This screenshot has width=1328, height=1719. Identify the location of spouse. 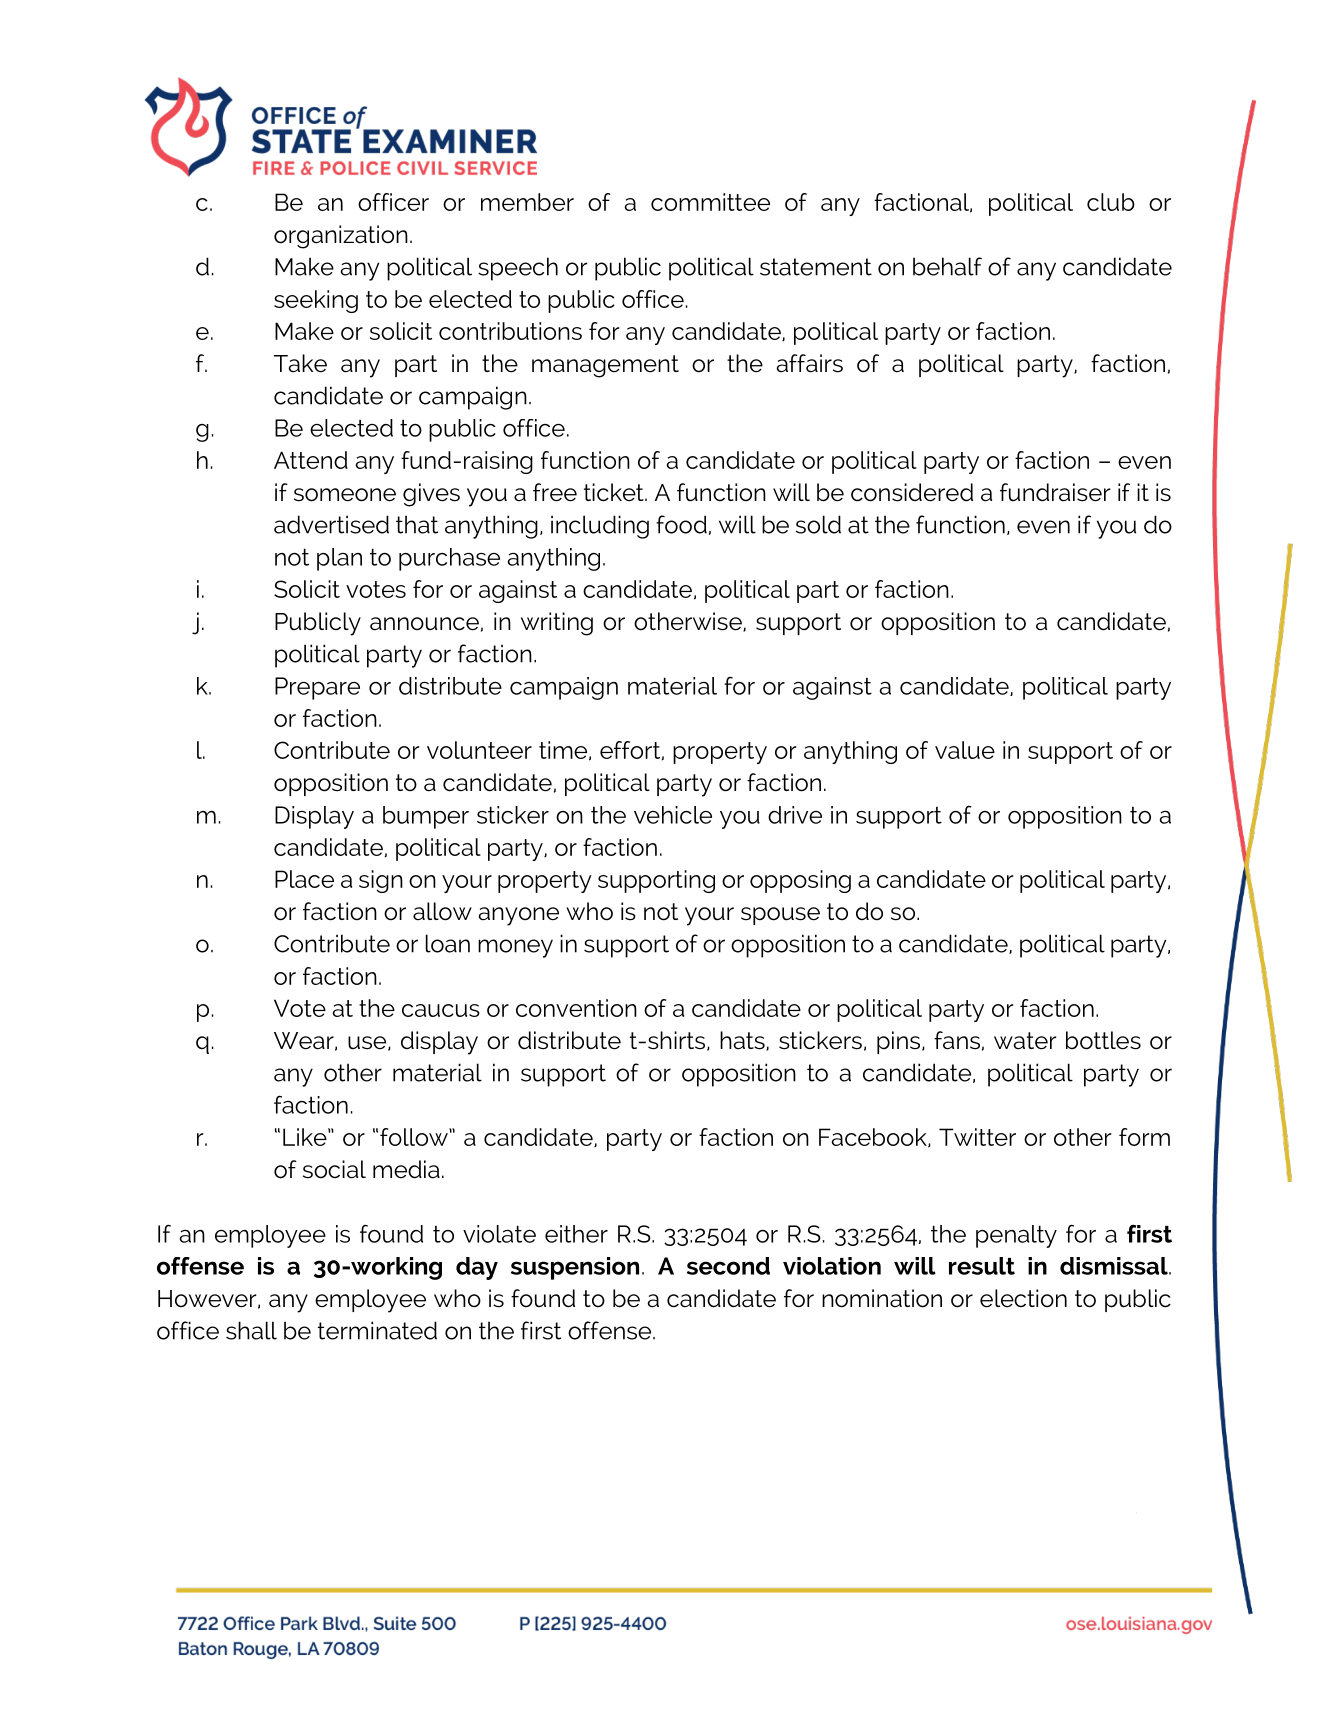
(780, 916).
